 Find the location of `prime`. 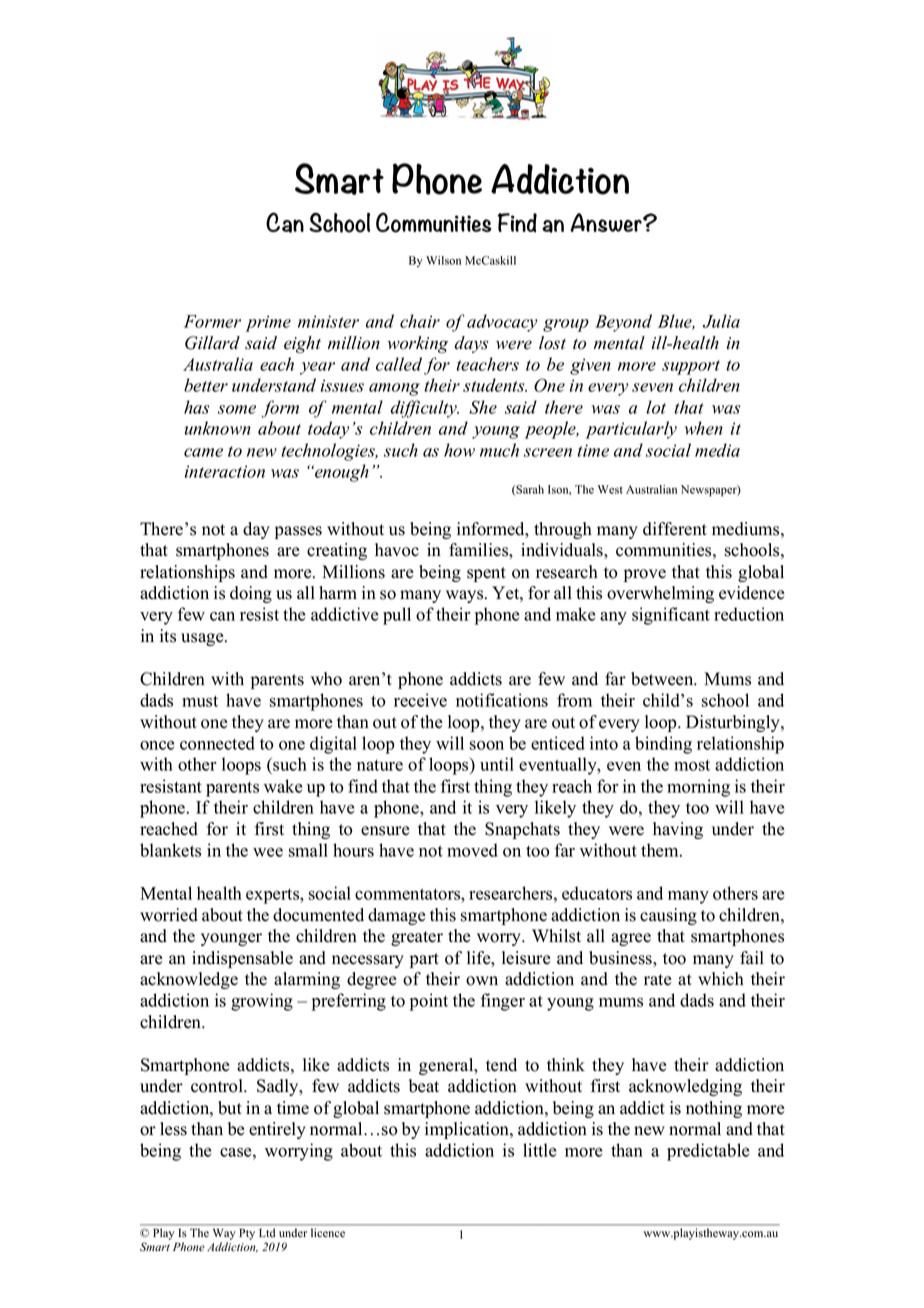

prime is located at coordinates (268, 323).
